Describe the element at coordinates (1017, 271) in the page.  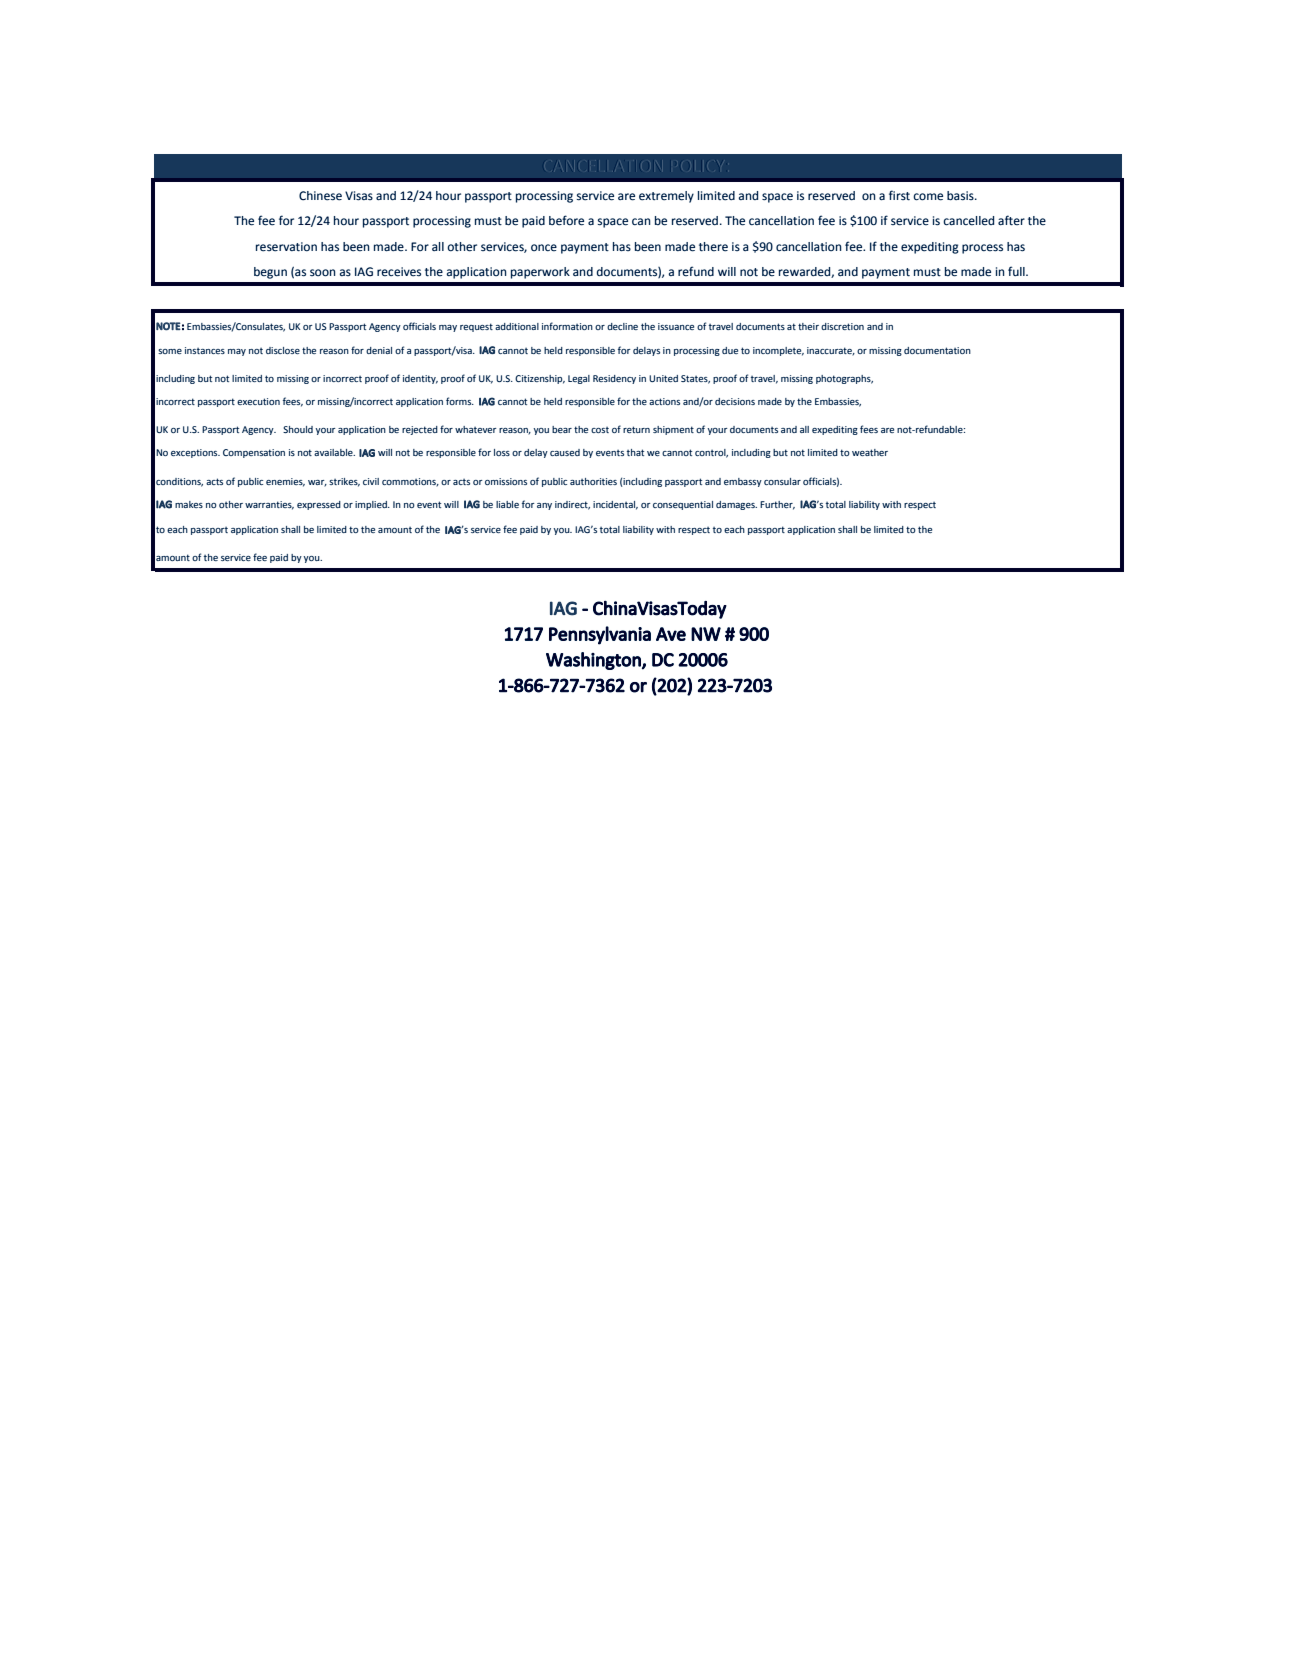
I see `full` at that location.
